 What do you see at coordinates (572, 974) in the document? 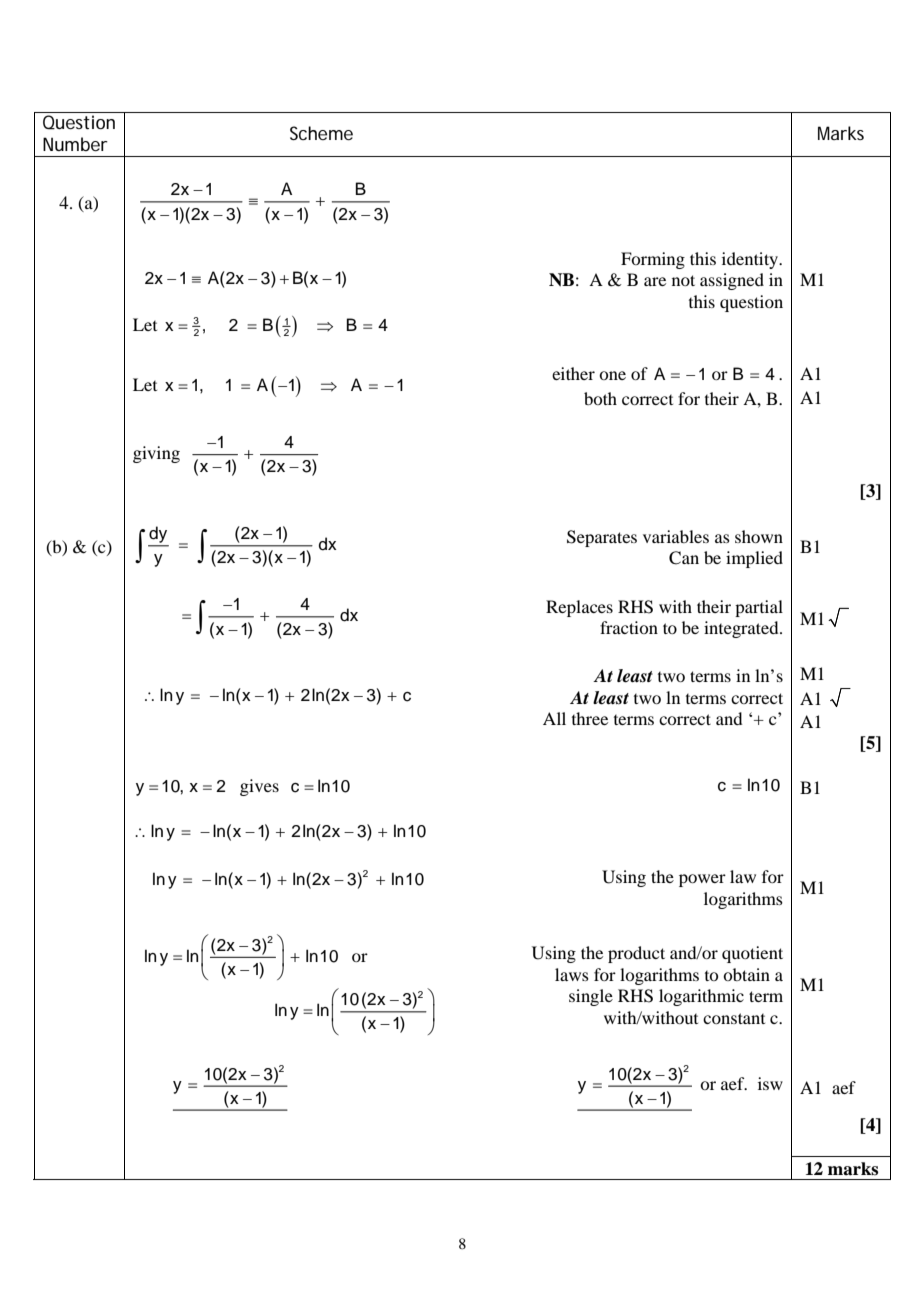
I see `laws` at bounding box center [572, 974].
